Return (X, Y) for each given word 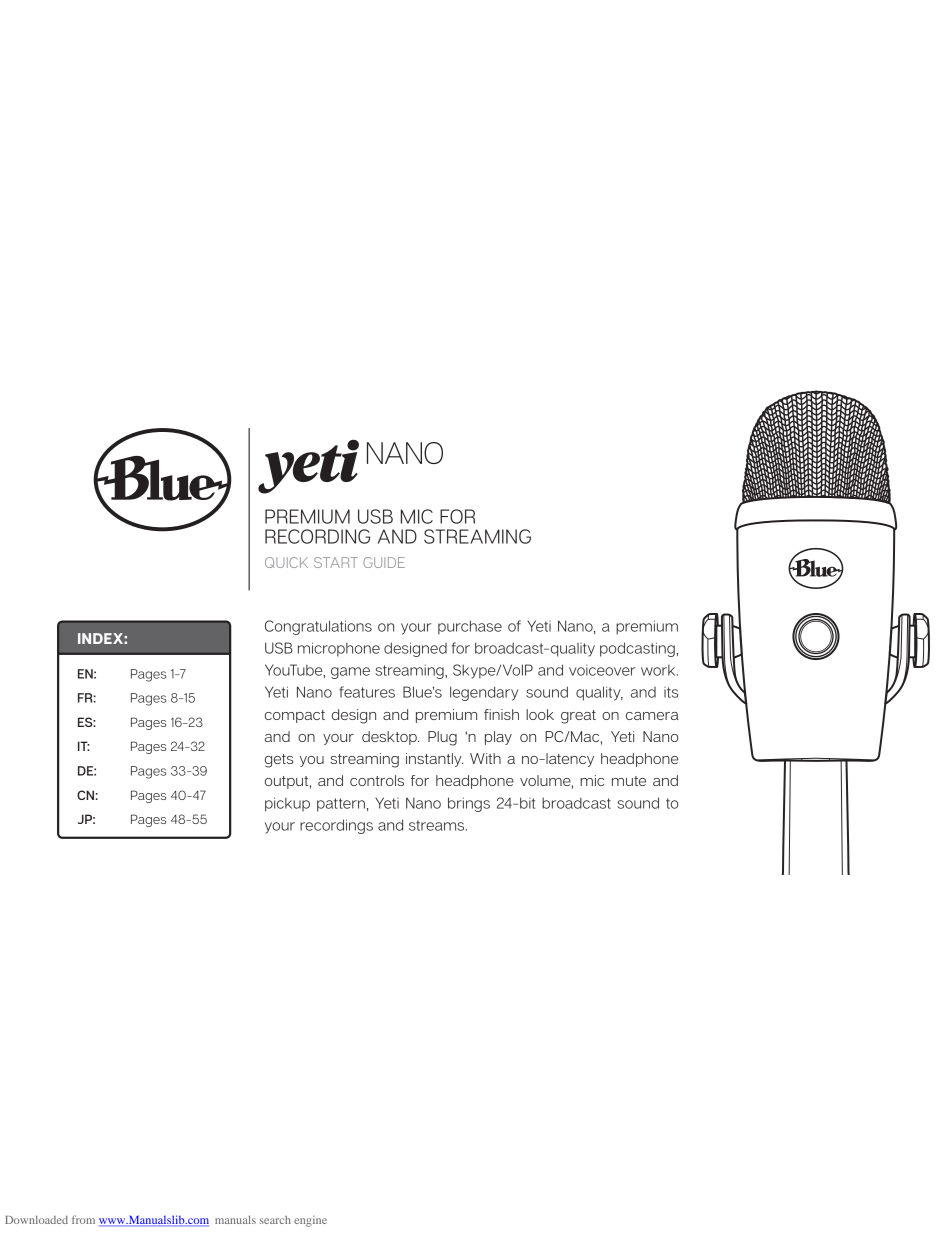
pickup (287, 804)
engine (310, 1221)
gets (279, 761)
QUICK (286, 562)
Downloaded (36, 1220)
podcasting (638, 649)
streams (438, 825)
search (275, 1220)
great (578, 717)
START (336, 562)
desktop (390, 738)
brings (469, 804)
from (83, 1219)
